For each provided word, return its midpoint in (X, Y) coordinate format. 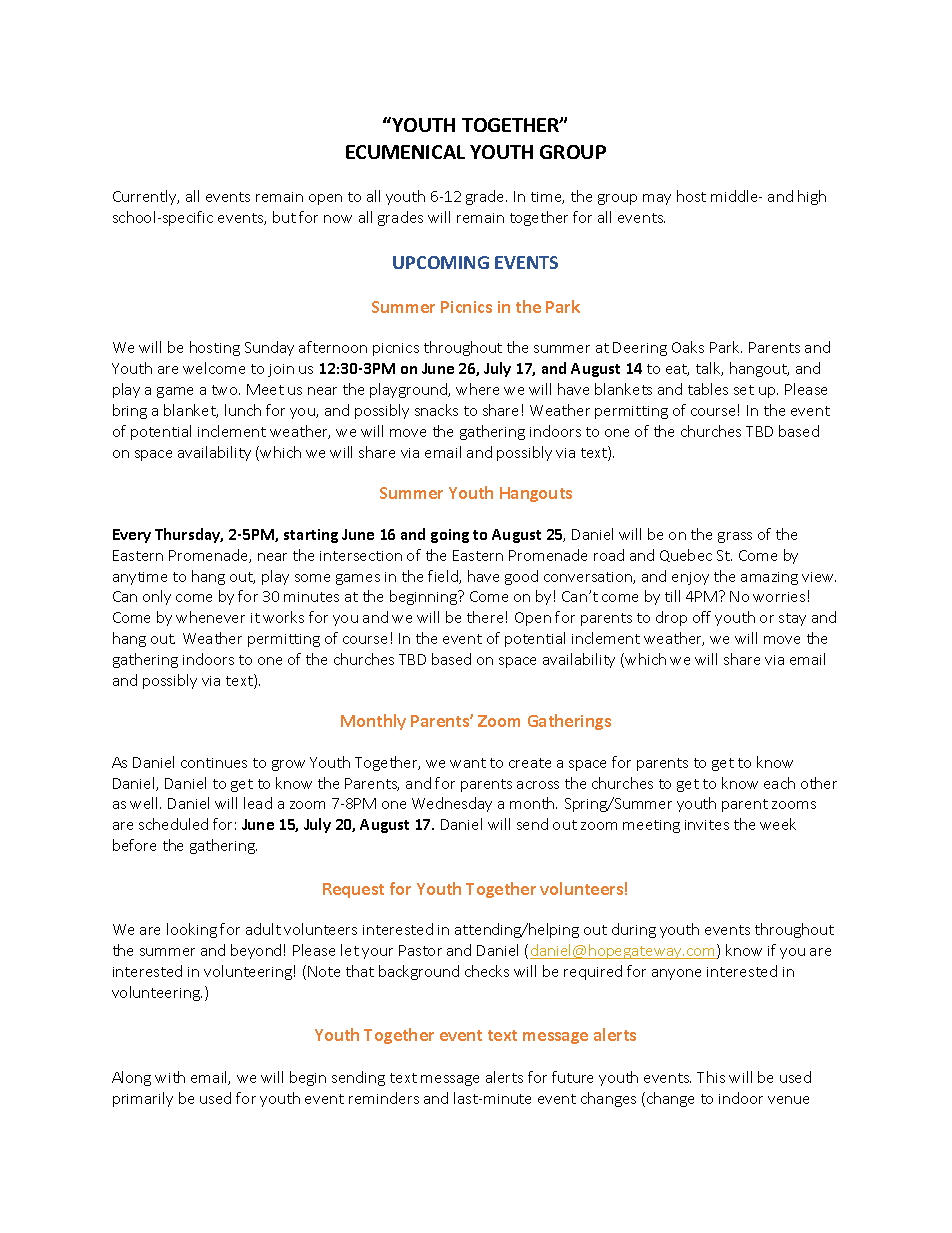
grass (735, 537)
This (711, 1077)
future (572, 1077)
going (450, 536)
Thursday (189, 535)
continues (214, 763)
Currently (146, 197)
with (170, 1077)
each (779, 783)
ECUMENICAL (405, 152)
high (812, 197)
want (468, 763)
